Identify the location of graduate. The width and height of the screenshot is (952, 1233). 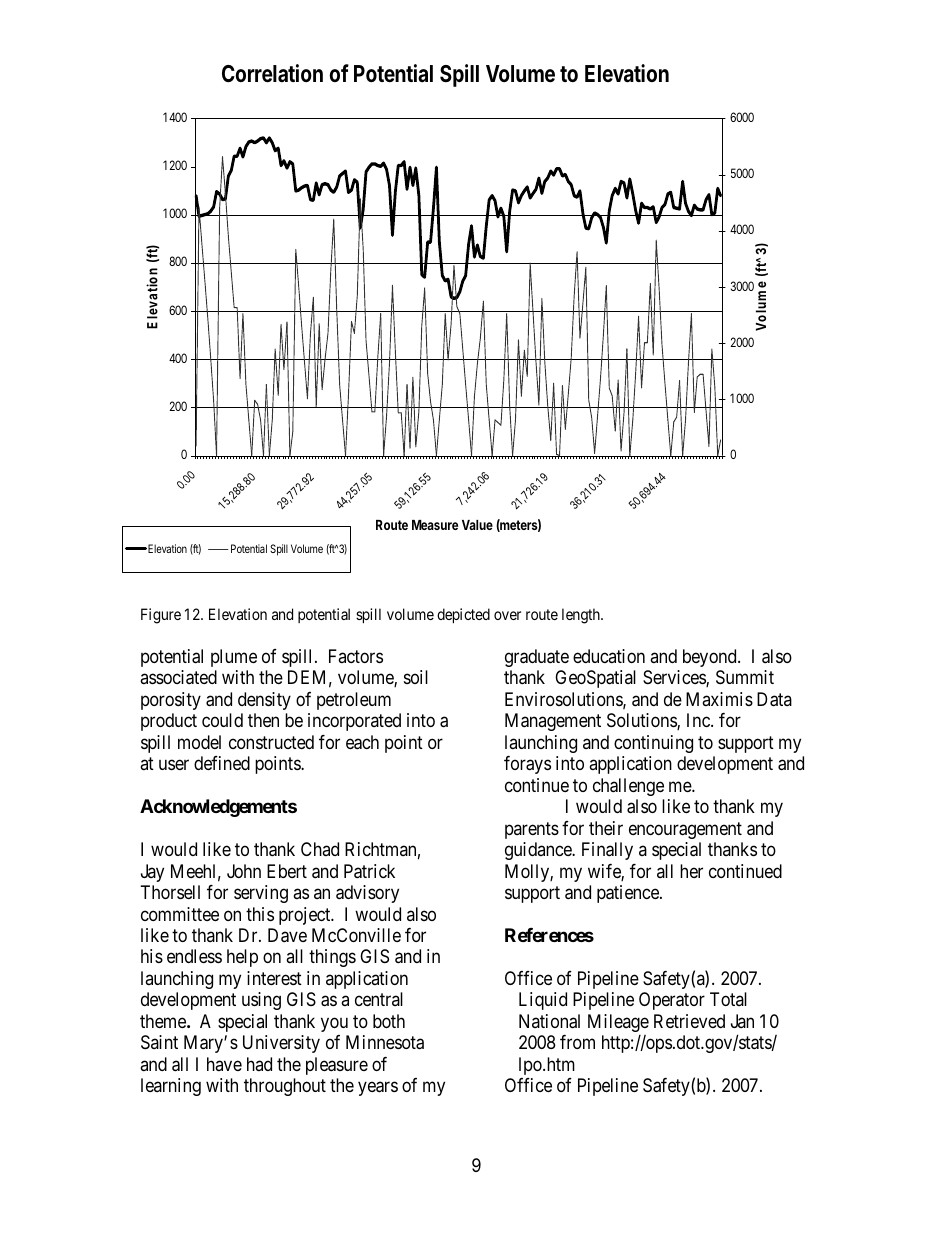
(537, 658).
